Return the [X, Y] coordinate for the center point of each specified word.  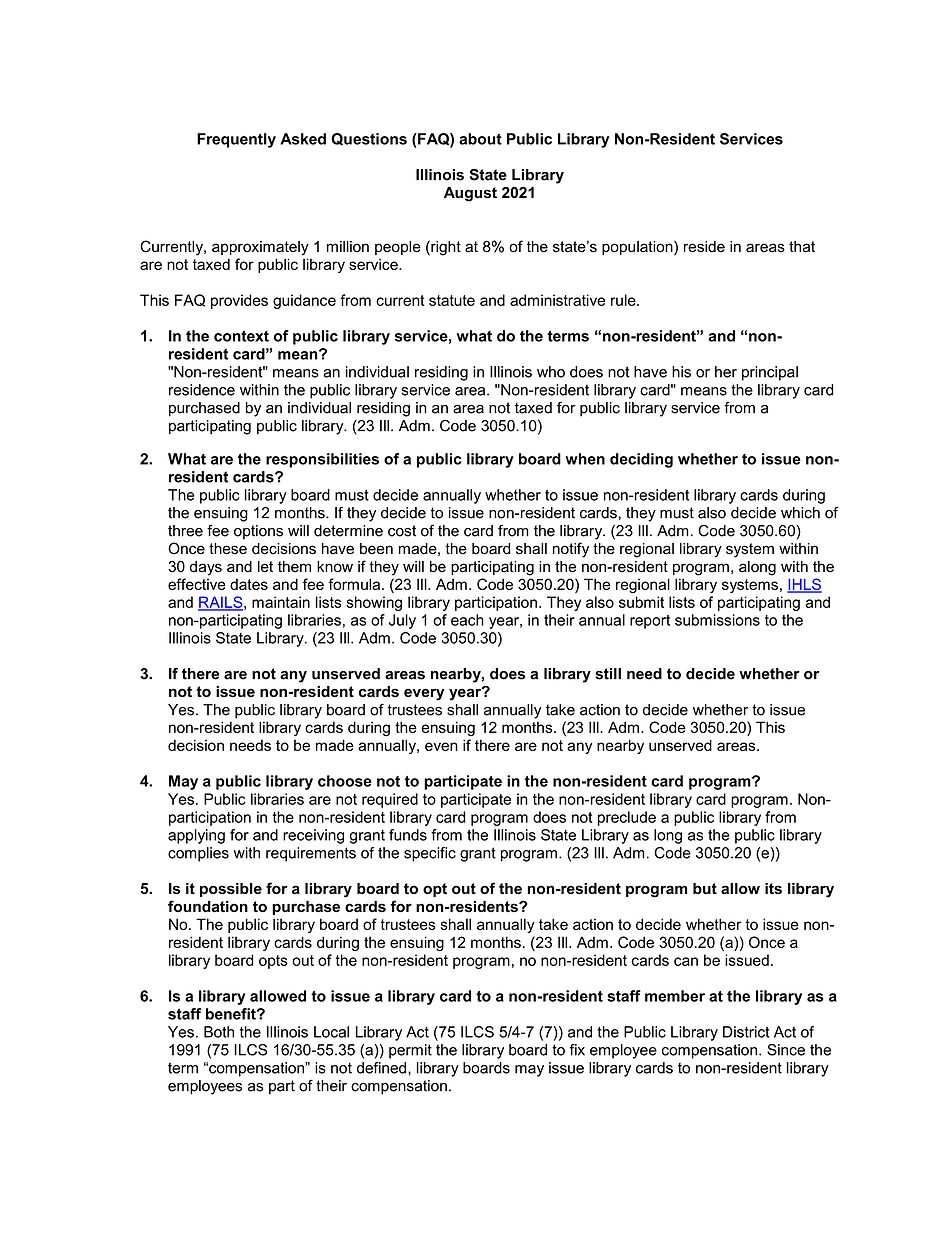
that [802, 247]
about [480, 139]
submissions [717, 620]
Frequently [236, 140]
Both [219, 1032]
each [467, 620]
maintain [281, 602]
